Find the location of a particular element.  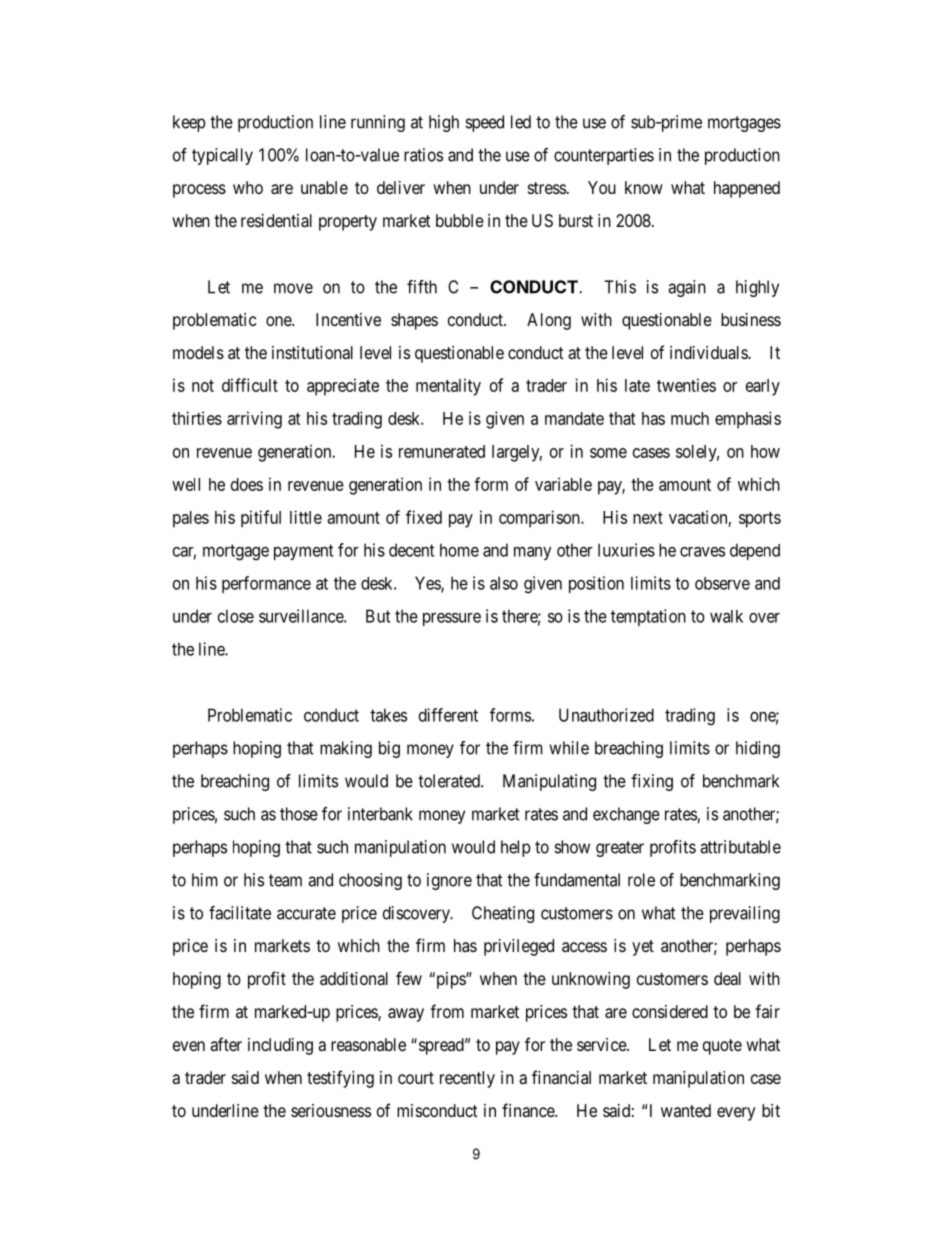

including is located at coordinates (280, 1046).
